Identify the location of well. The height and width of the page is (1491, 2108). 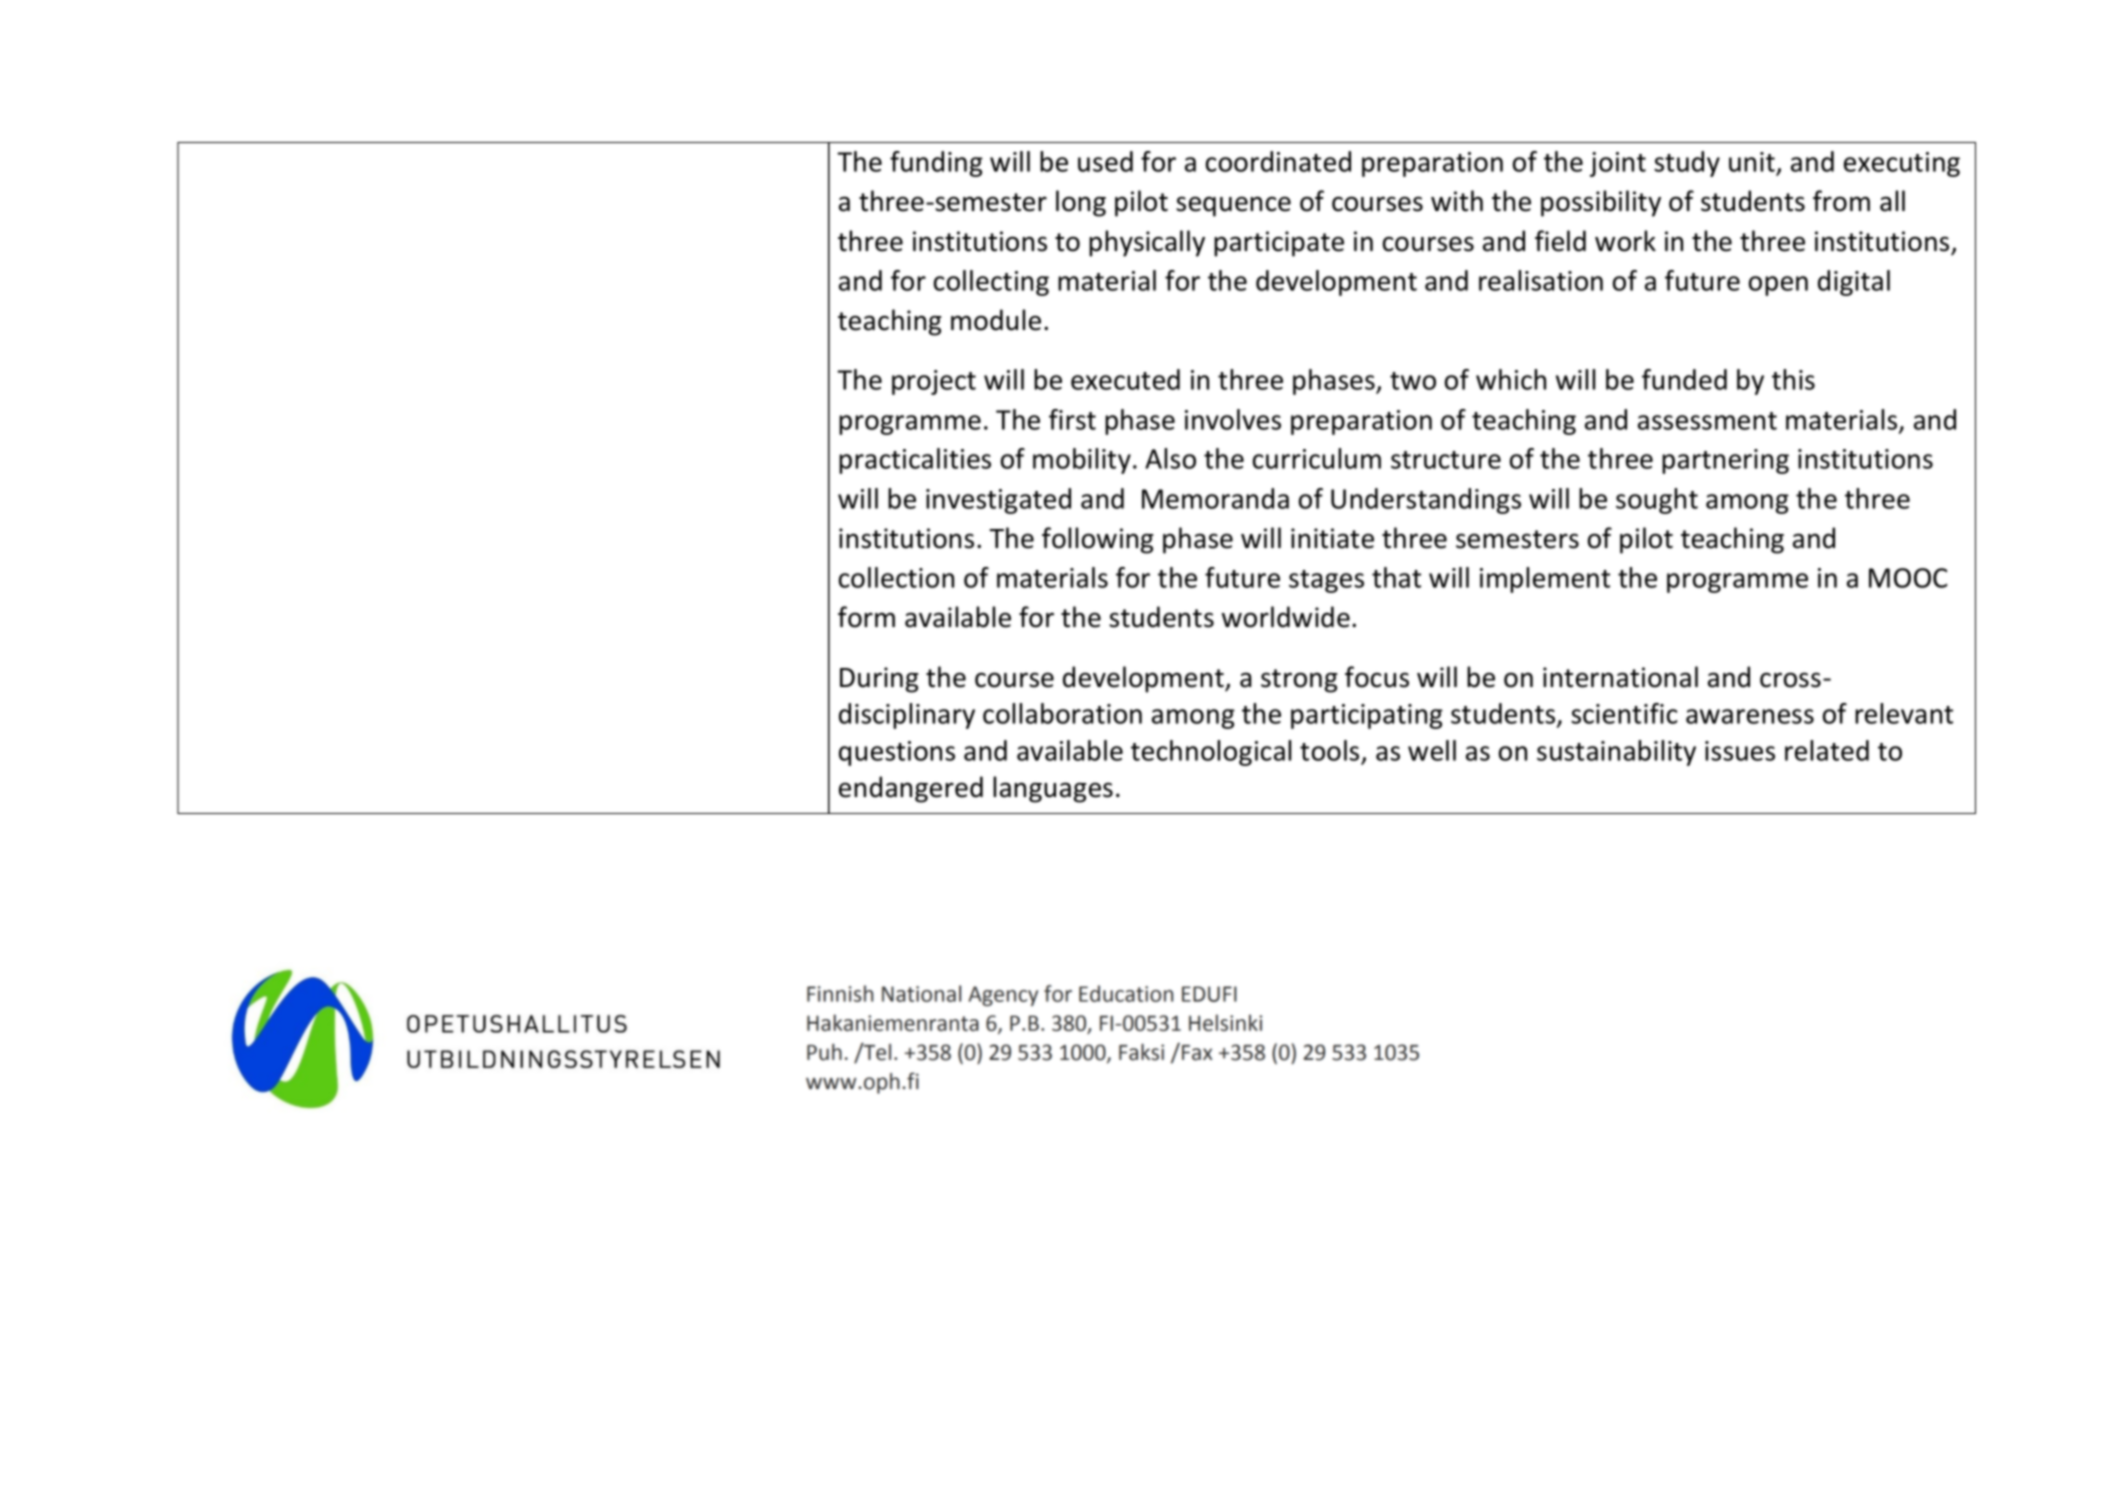
(1432, 750).
